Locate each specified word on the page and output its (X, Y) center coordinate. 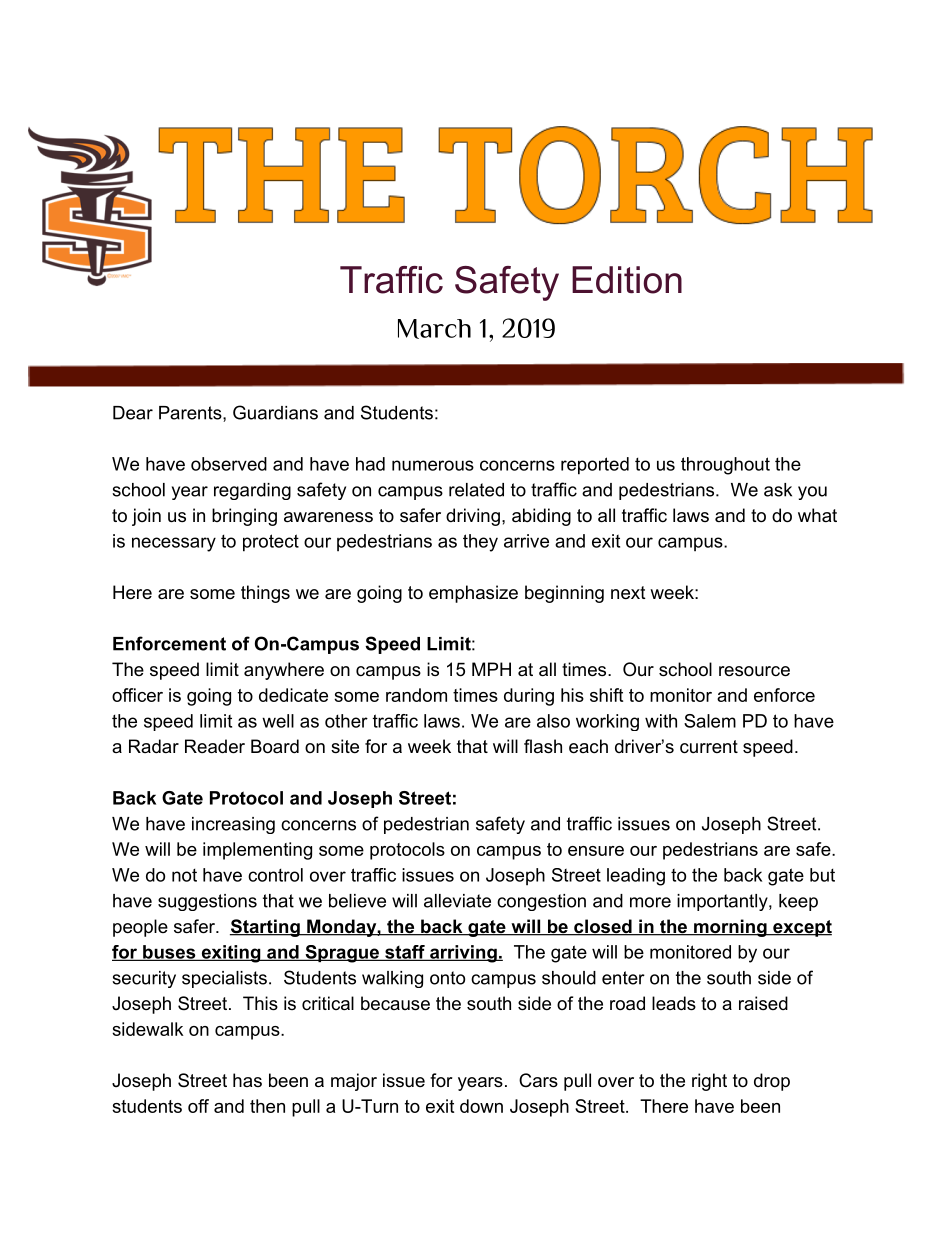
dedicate (293, 695)
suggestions (207, 902)
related (476, 490)
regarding (252, 491)
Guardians (275, 412)
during (529, 697)
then (267, 1106)
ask (778, 490)
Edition (627, 280)
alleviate (457, 901)
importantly (723, 902)
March (434, 329)
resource (754, 671)
